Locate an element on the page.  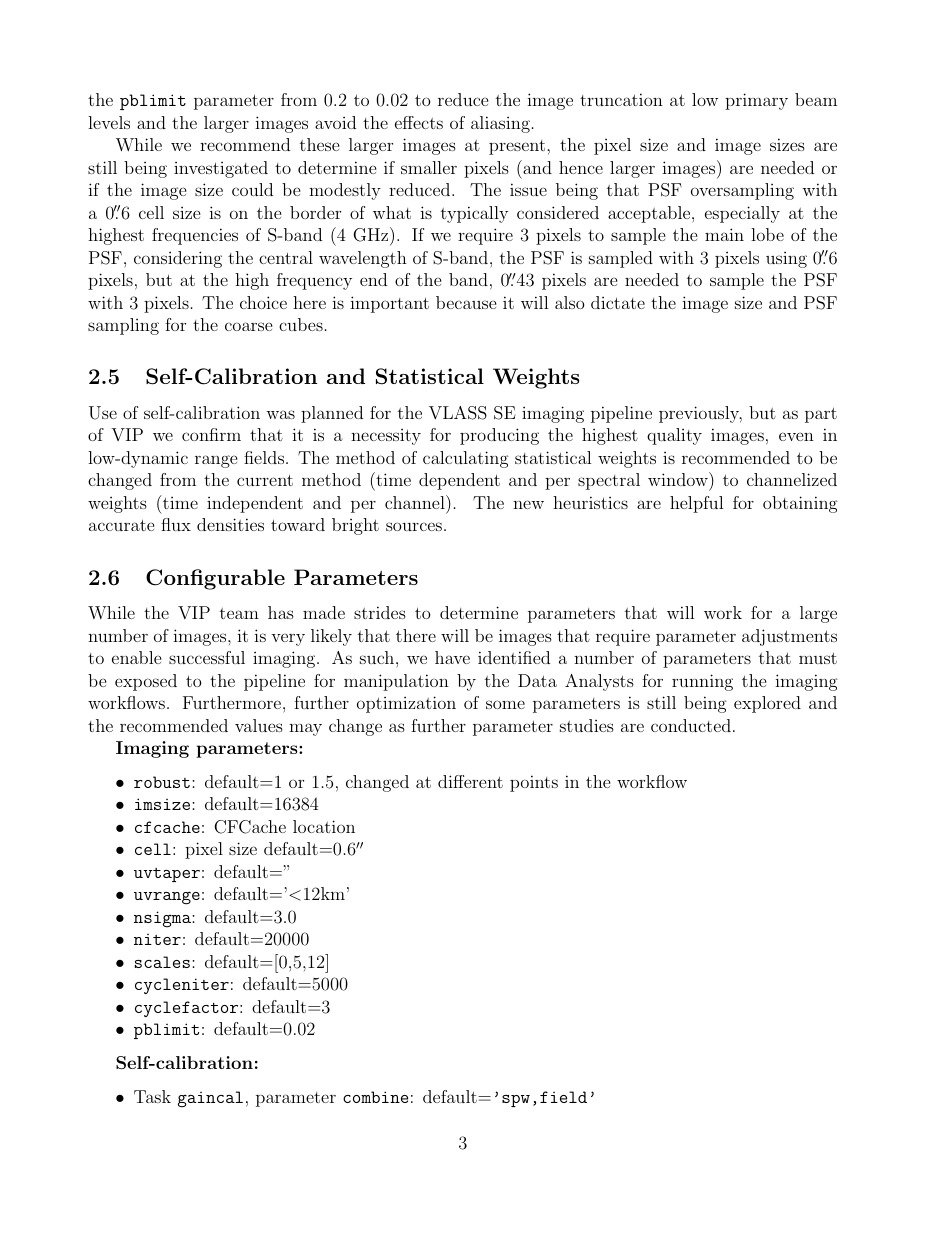
adjustments is located at coordinates (789, 637).
